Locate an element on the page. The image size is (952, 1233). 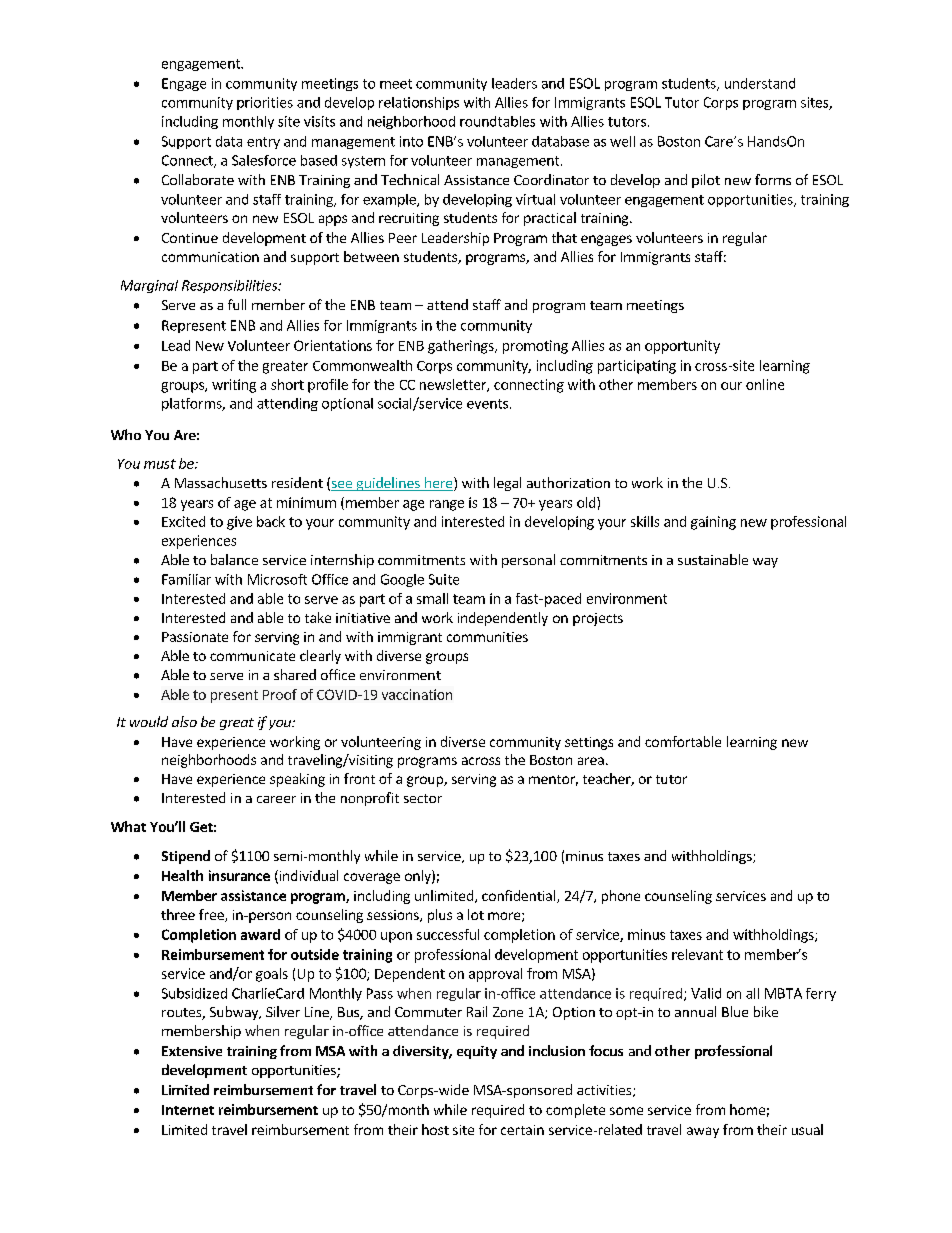
relationships is located at coordinates (419, 103).
